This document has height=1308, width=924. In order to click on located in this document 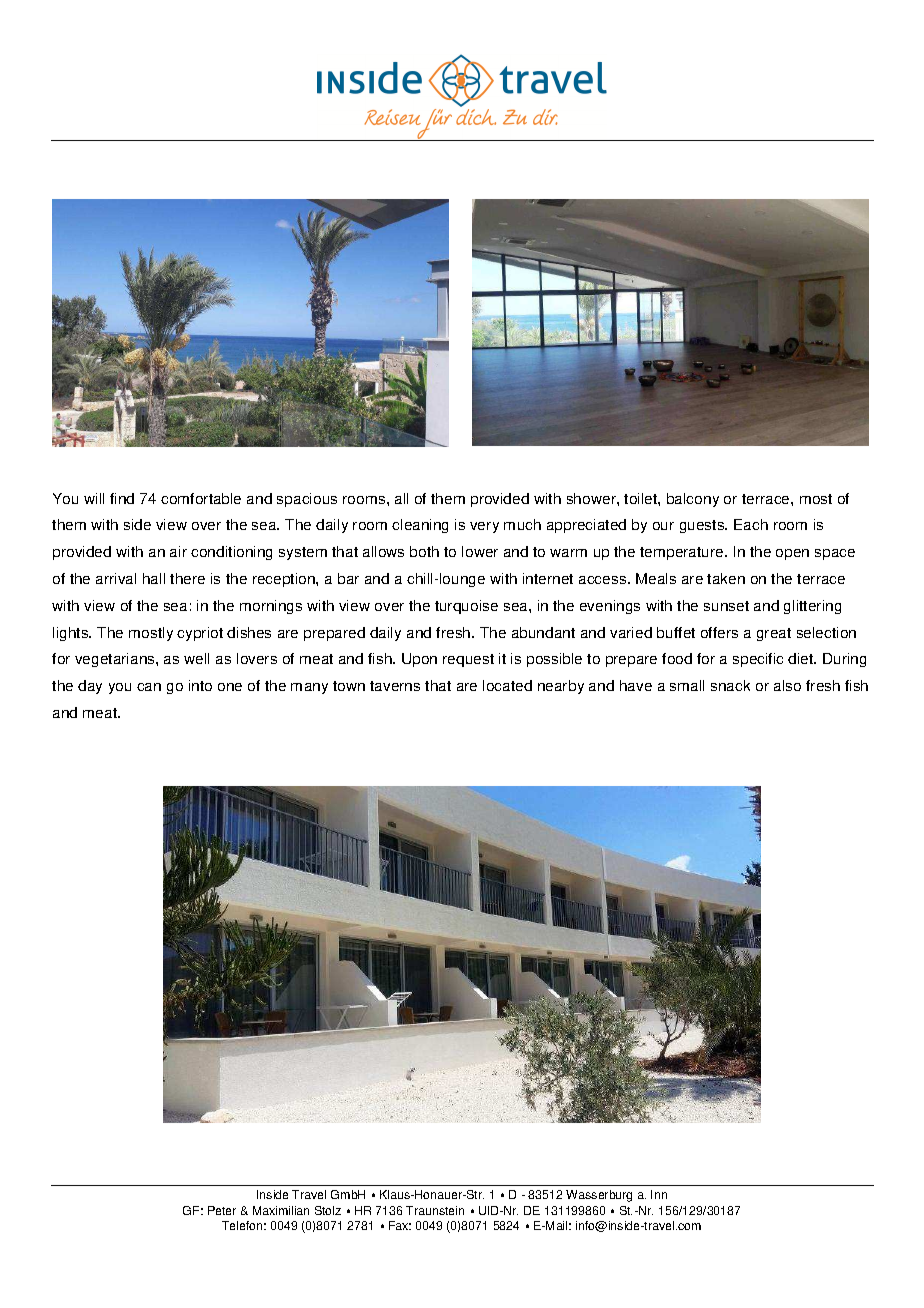, I will do `click(507, 685)`.
